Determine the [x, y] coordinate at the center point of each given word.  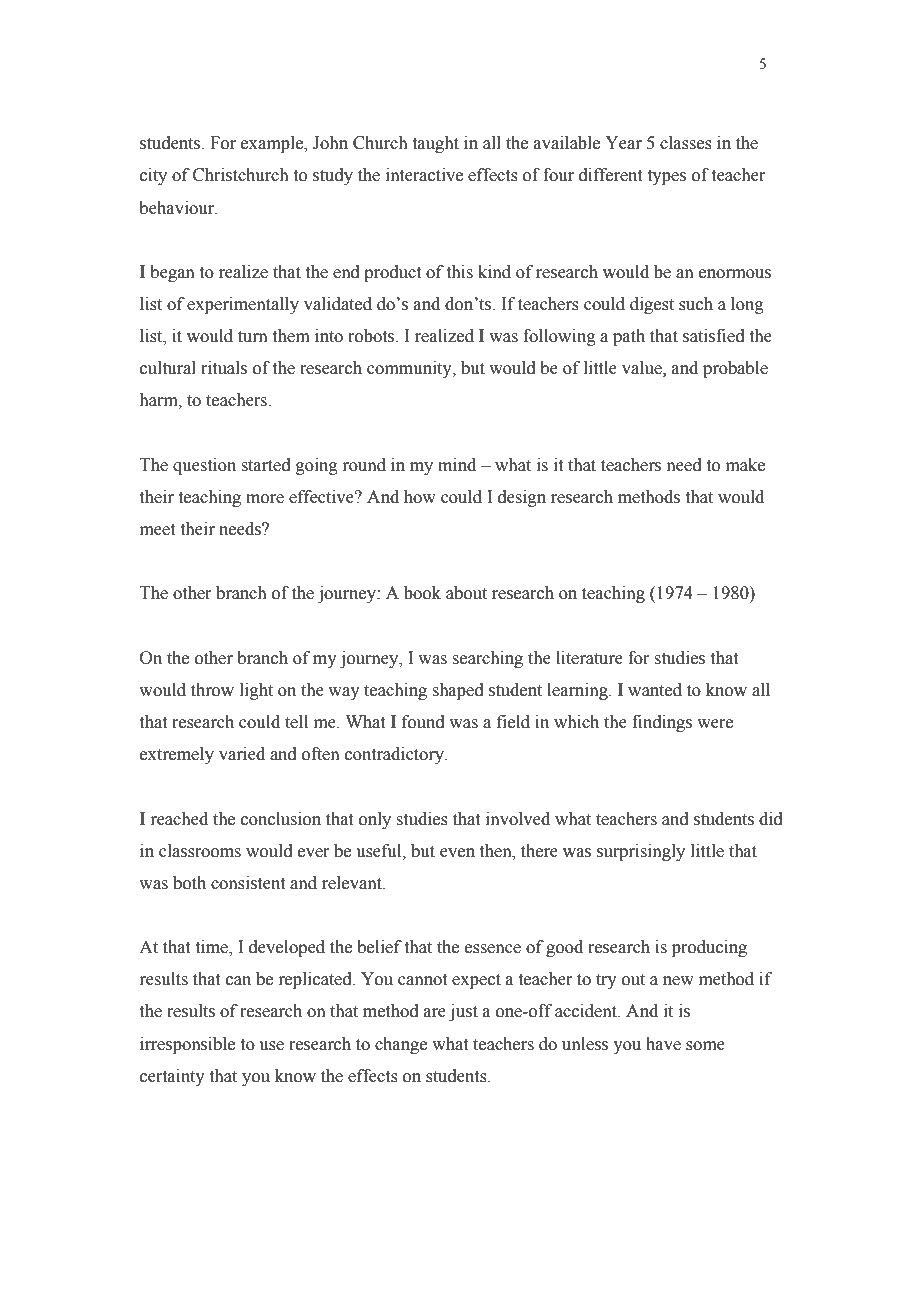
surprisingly [641, 852]
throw [212, 690]
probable [735, 369]
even [457, 853]
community [410, 369]
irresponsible [187, 1045]
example [273, 144]
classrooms [200, 851]
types [667, 177]
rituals [224, 368]
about [466, 593]
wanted [655, 690]
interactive [424, 175]
